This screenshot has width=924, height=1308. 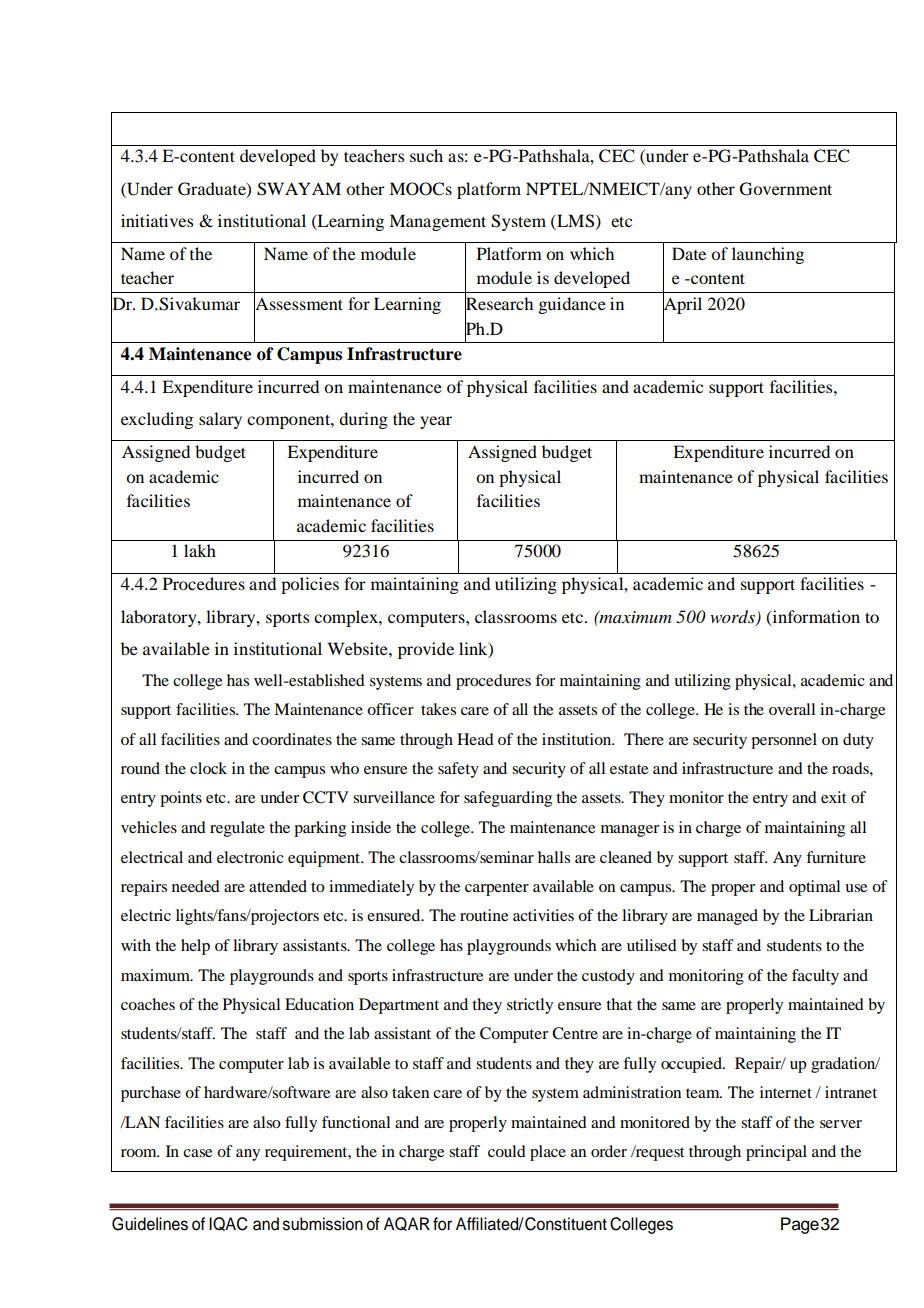 What do you see at coordinates (776, 1153) in the screenshot?
I see `principal` at bounding box center [776, 1153].
